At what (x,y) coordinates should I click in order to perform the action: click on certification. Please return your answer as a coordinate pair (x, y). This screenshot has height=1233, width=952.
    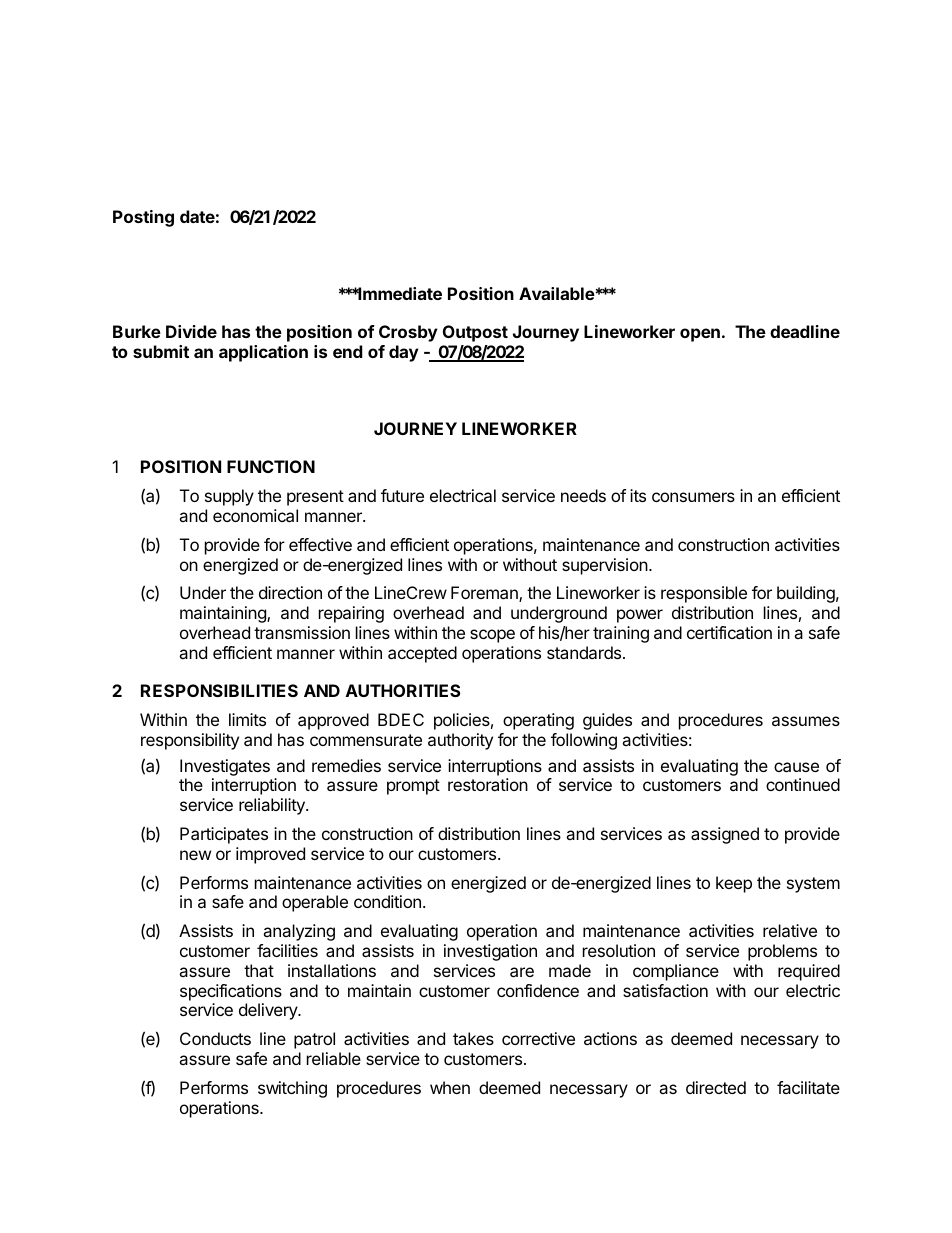
    Looking at the image, I should click on (729, 632).
